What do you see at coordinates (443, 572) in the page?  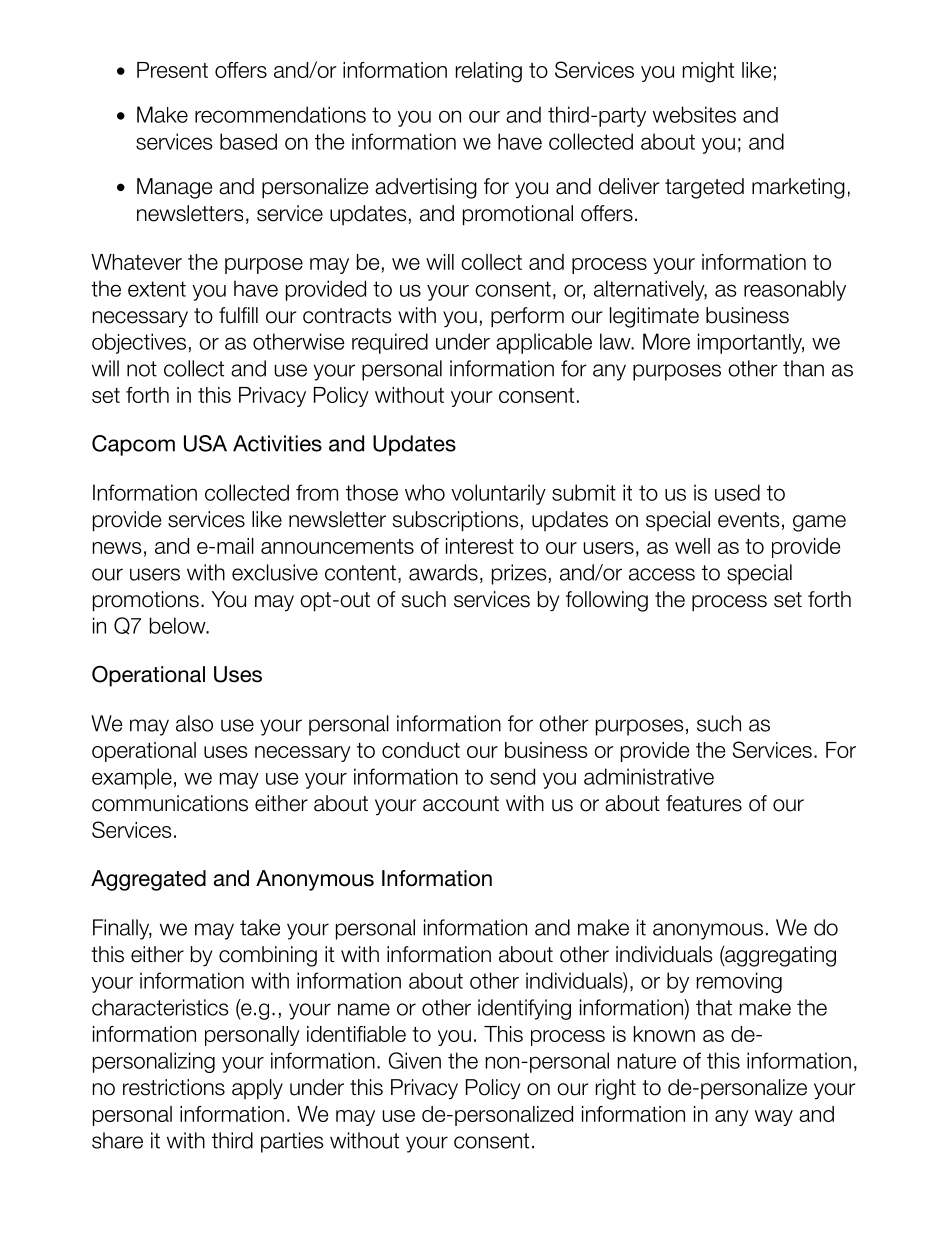 I see `awards` at bounding box center [443, 572].
